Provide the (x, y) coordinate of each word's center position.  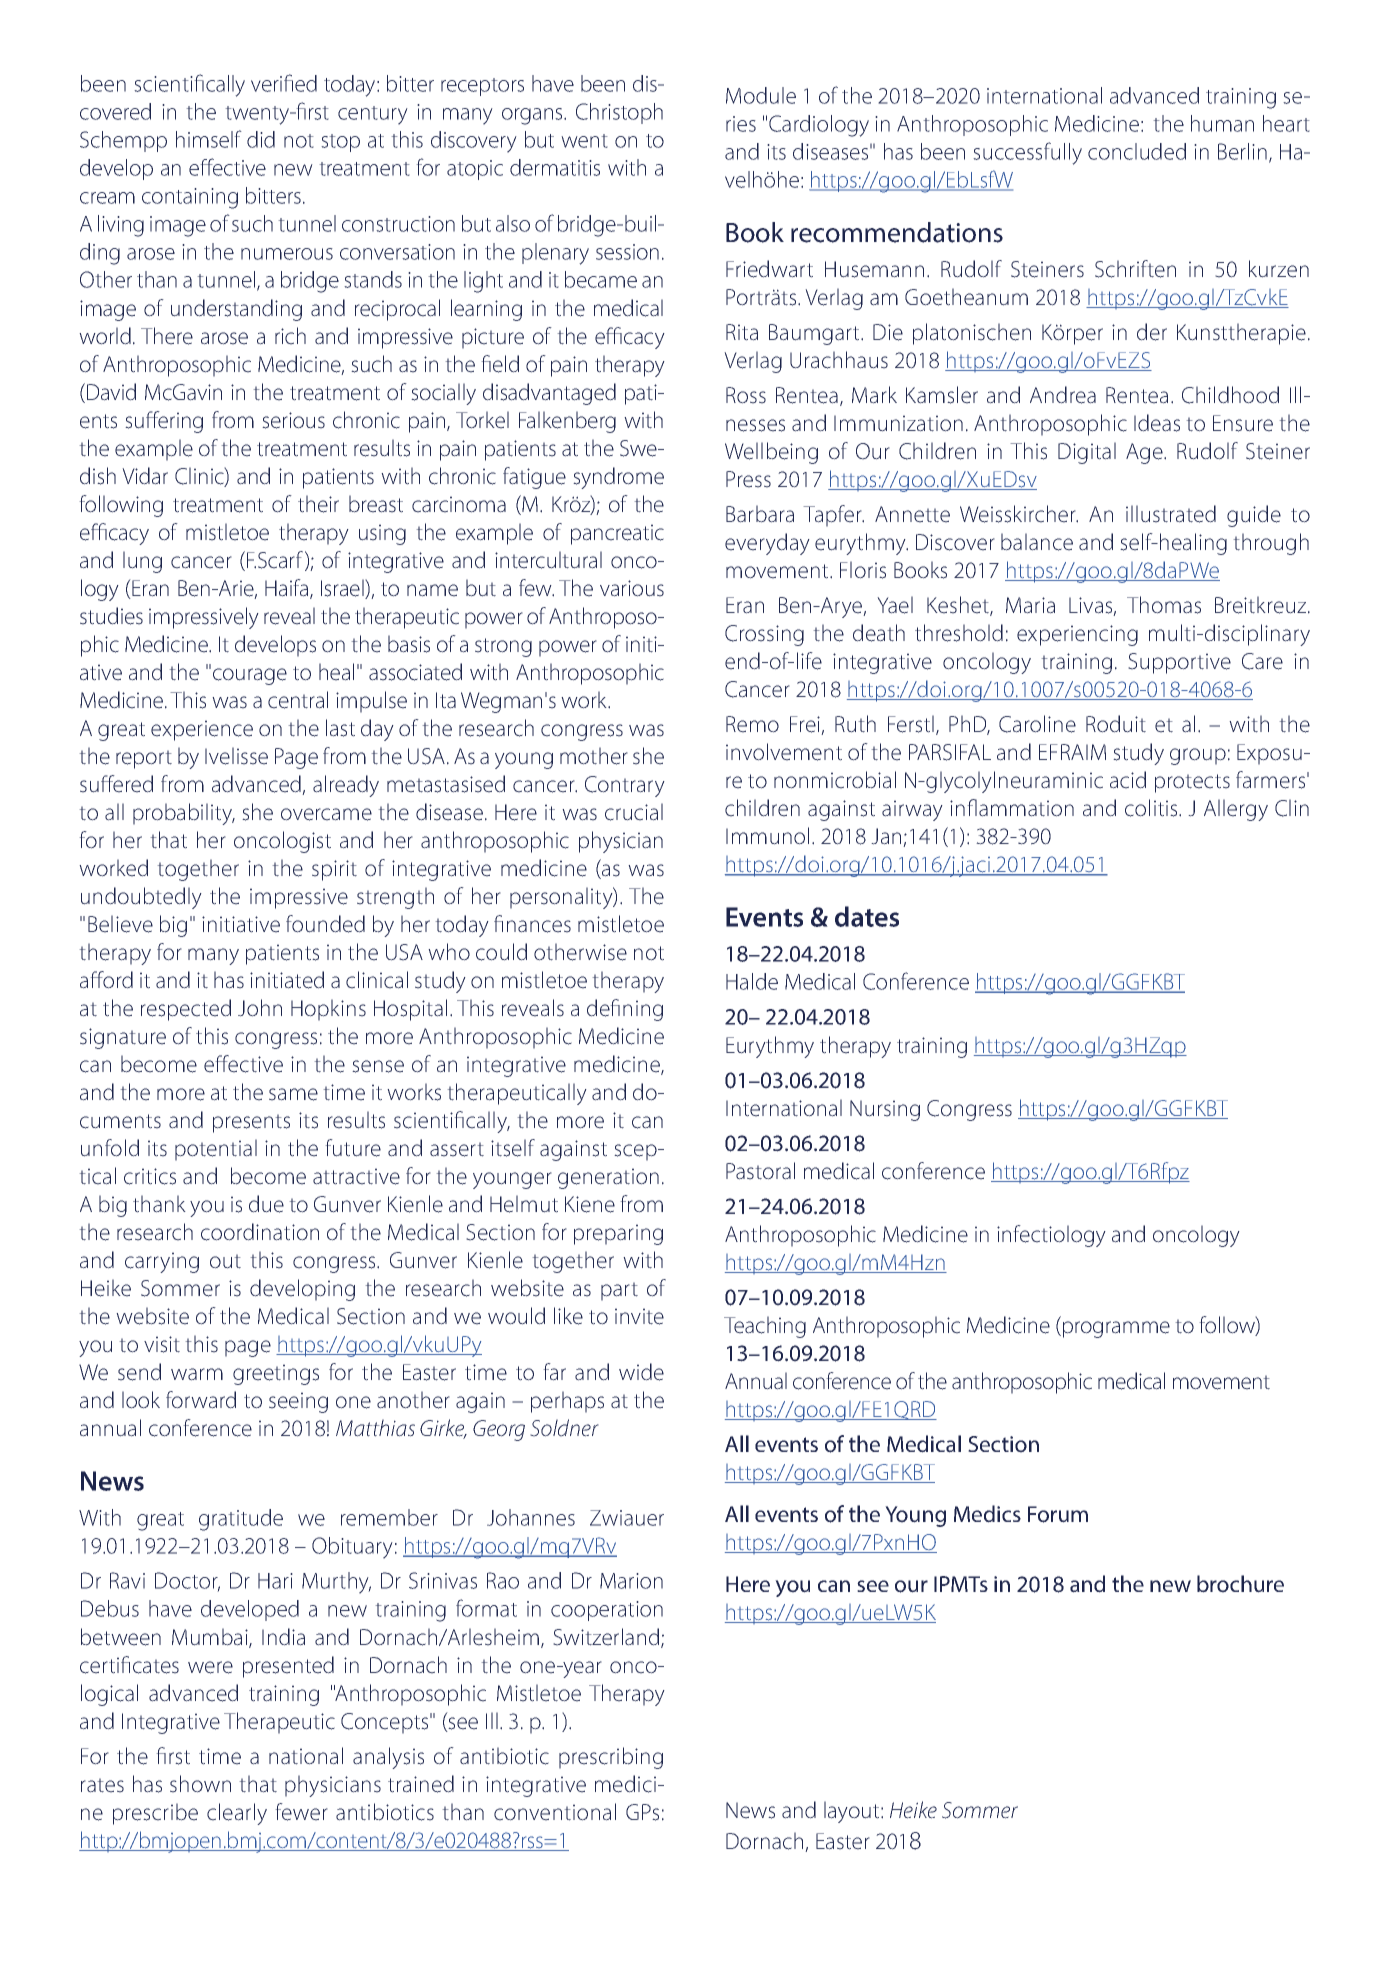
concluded (1137, 151)
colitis (1152, 808)
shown (200, 1784)
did (261, 139)
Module (761, 95)
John (260, 1008)
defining (625, 1010)
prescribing (611, 1758)
